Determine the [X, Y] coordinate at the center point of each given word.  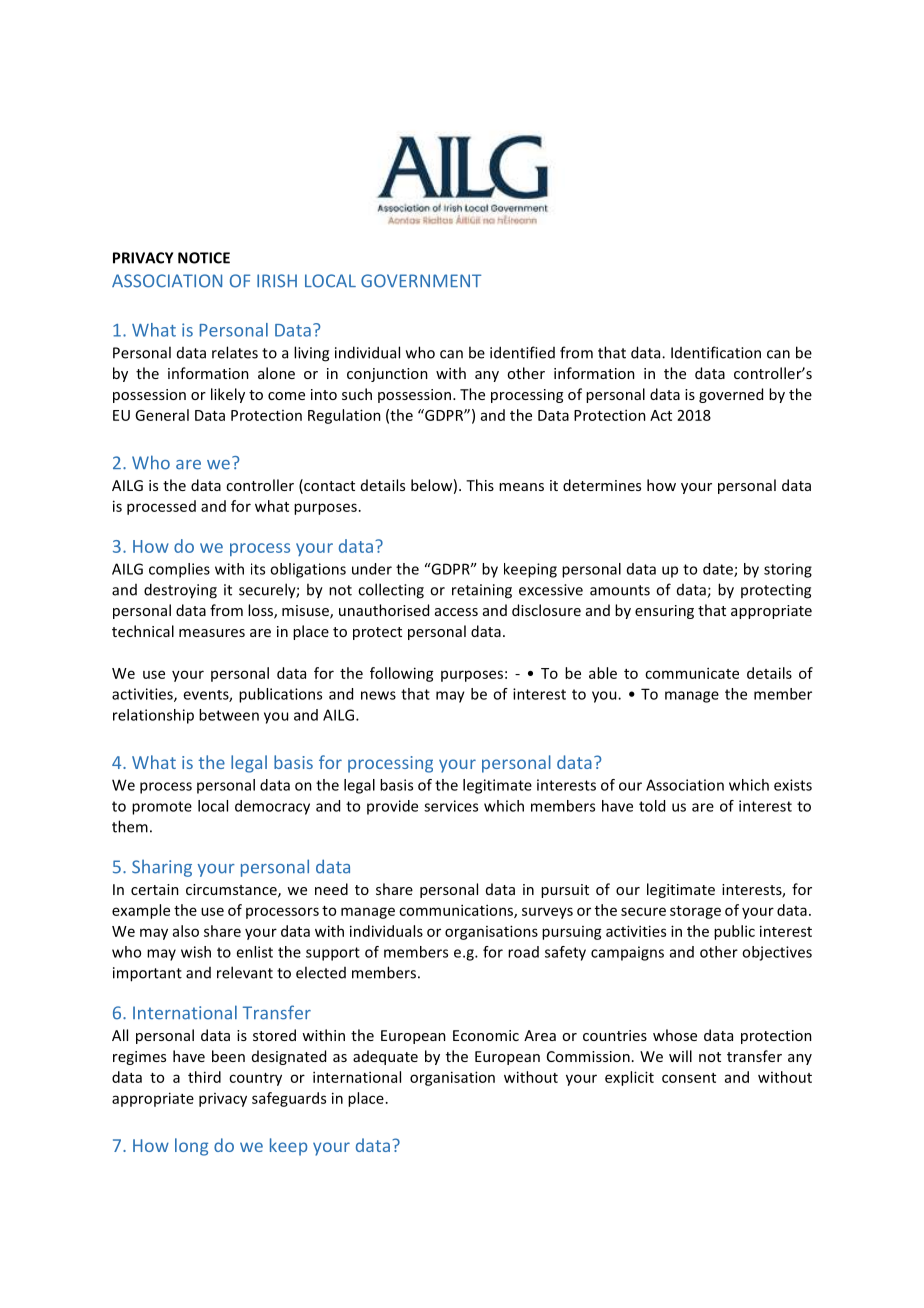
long [191, 1147]
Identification [716, 352]
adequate [385, 1057]
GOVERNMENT [421, 281]
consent [689, 1078]
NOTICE [204, 258]
